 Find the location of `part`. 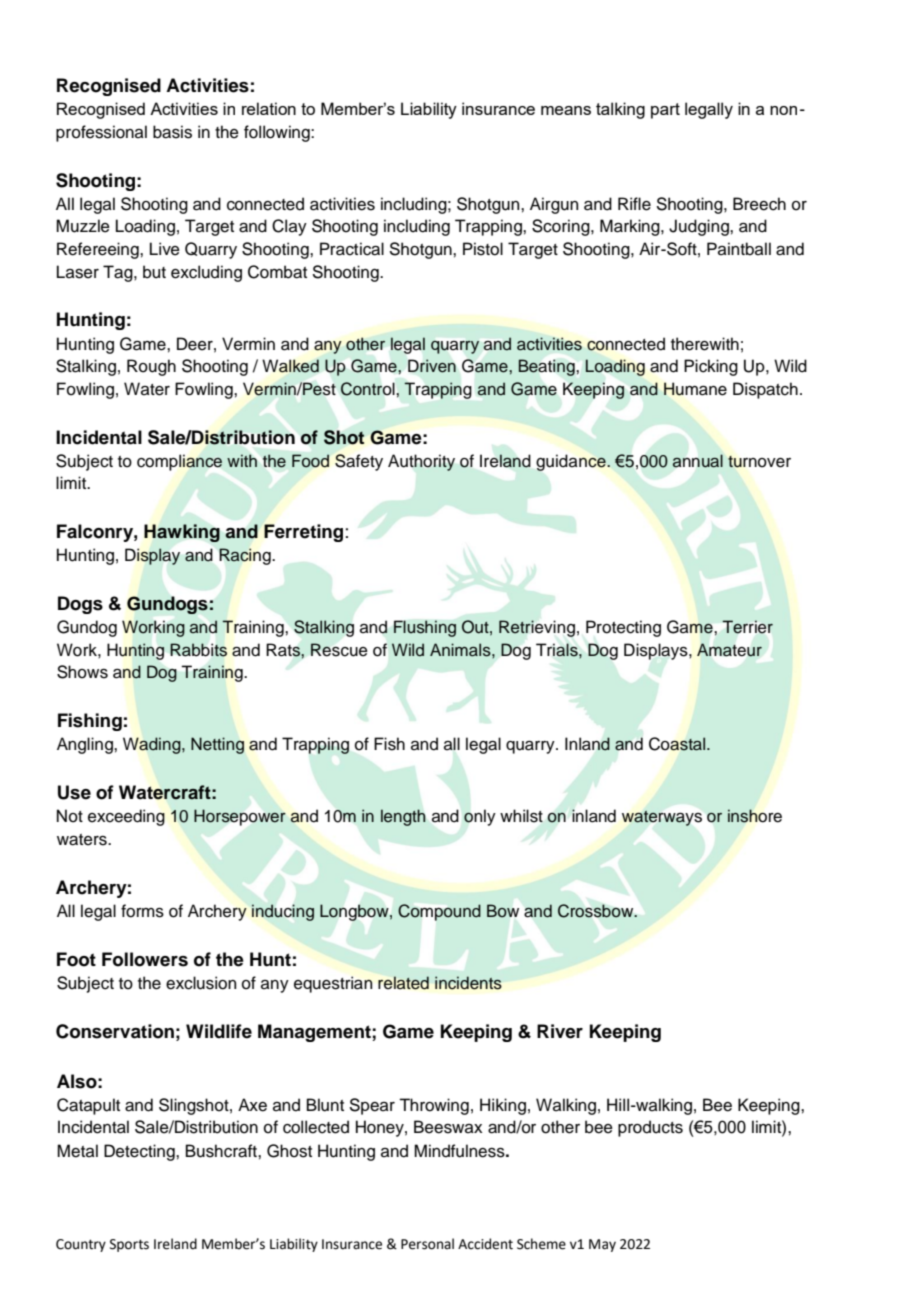

part is located at coordinates (665, 111).
